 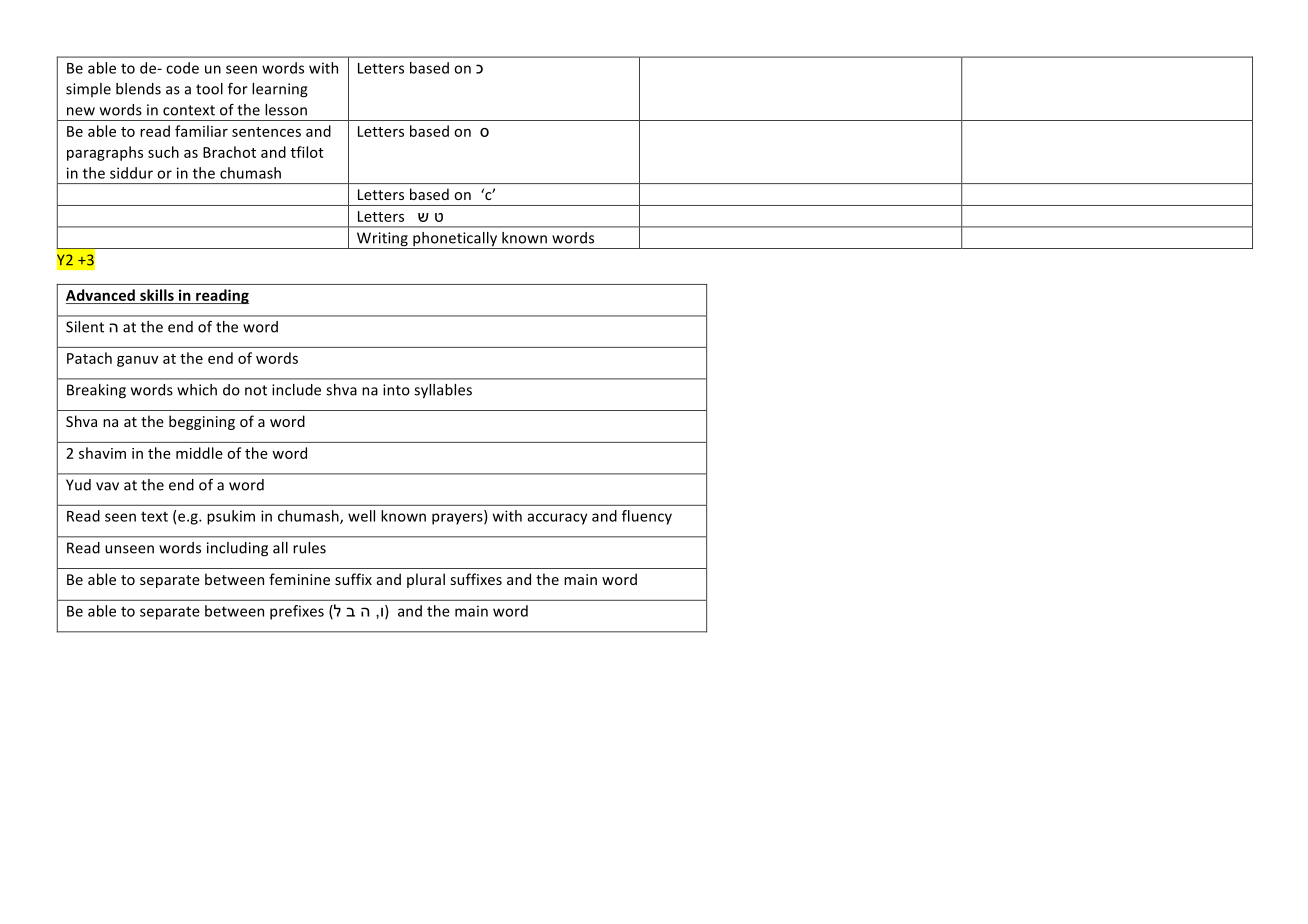 What do you see at coordinates (455, 240) in the screenshot?
I see `phonetically` at bounding box center [455, 240].
